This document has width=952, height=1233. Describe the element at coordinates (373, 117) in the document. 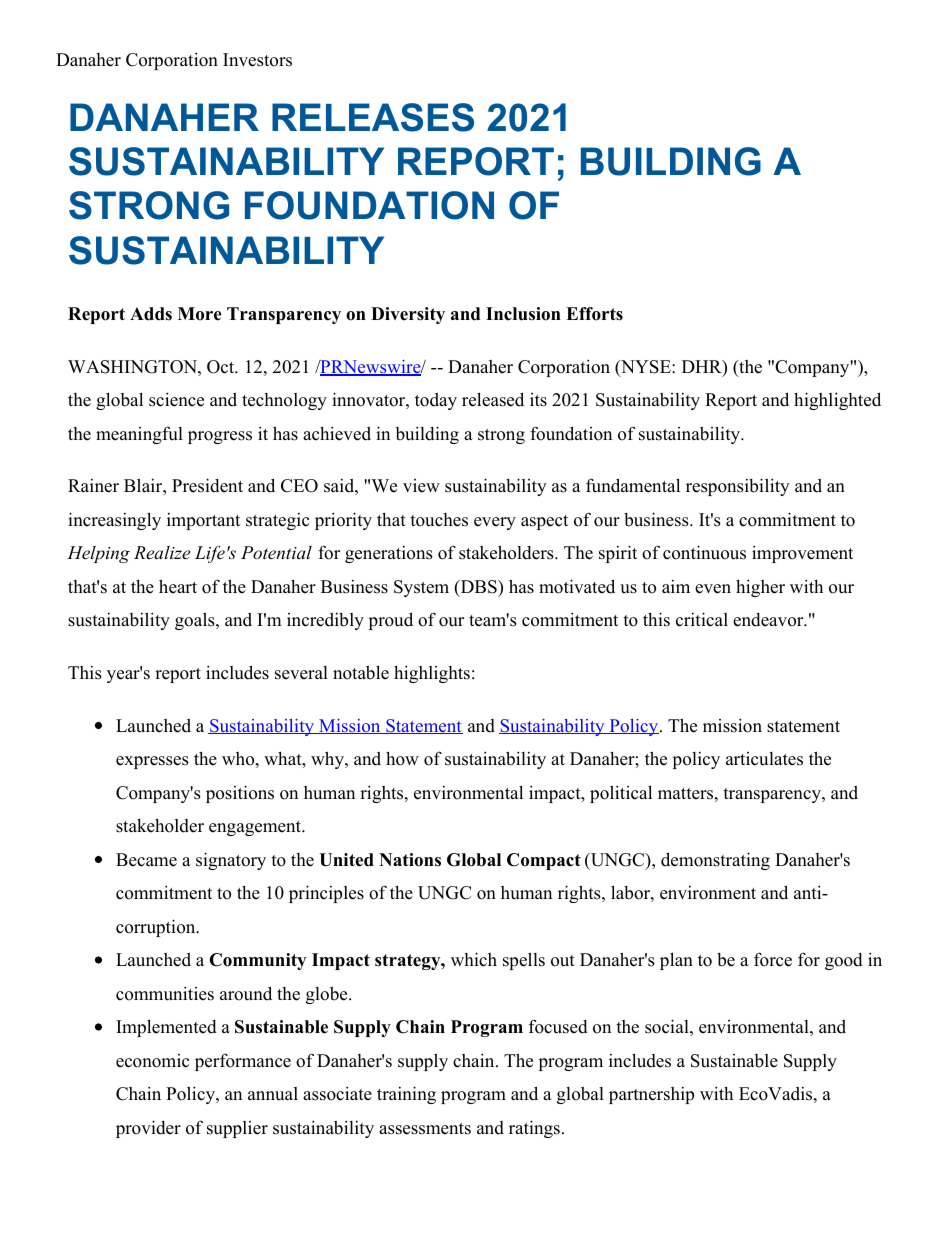

I see `RELEASES` at that location.
